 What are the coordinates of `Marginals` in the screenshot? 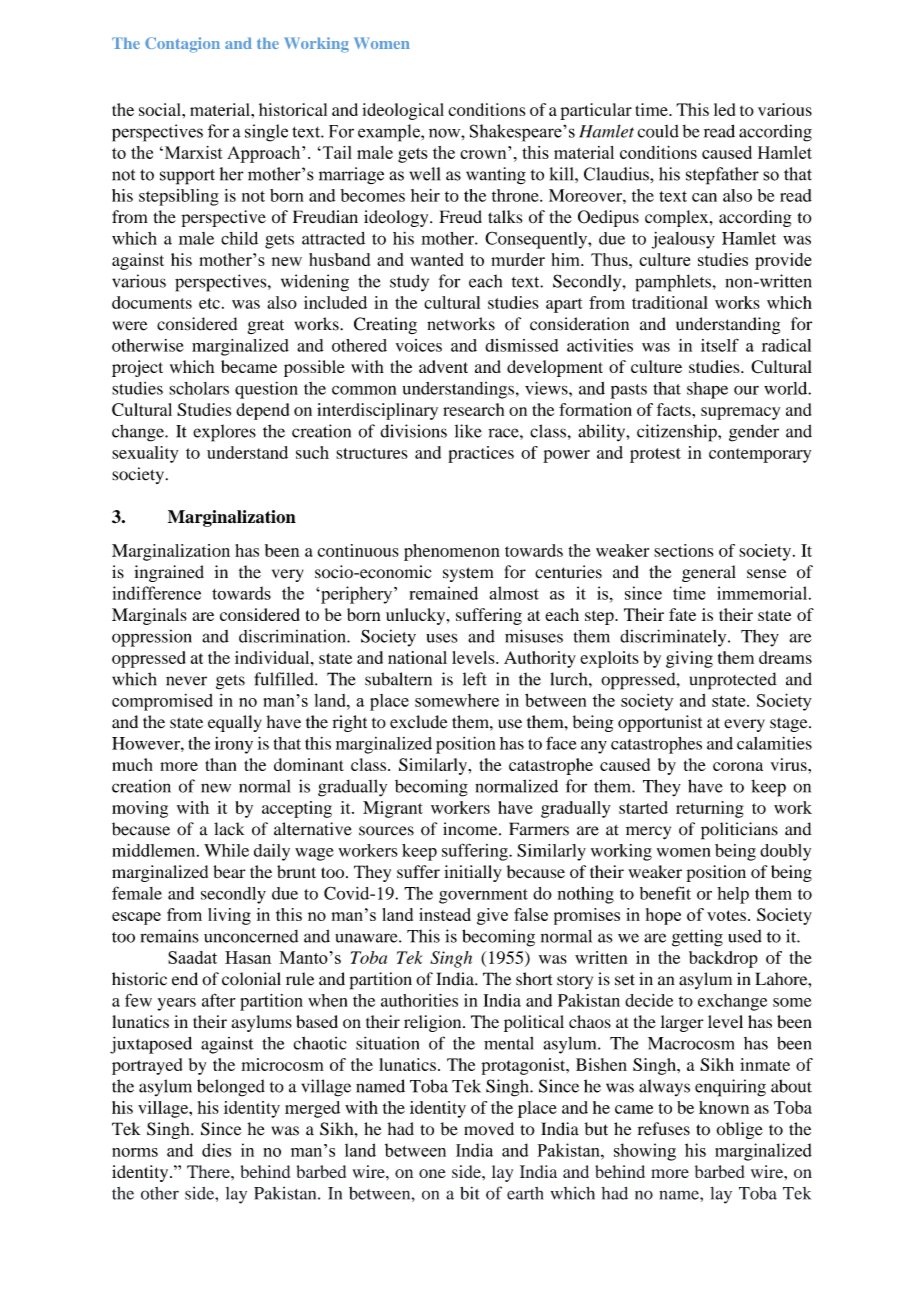 It's located at (149, 616).
